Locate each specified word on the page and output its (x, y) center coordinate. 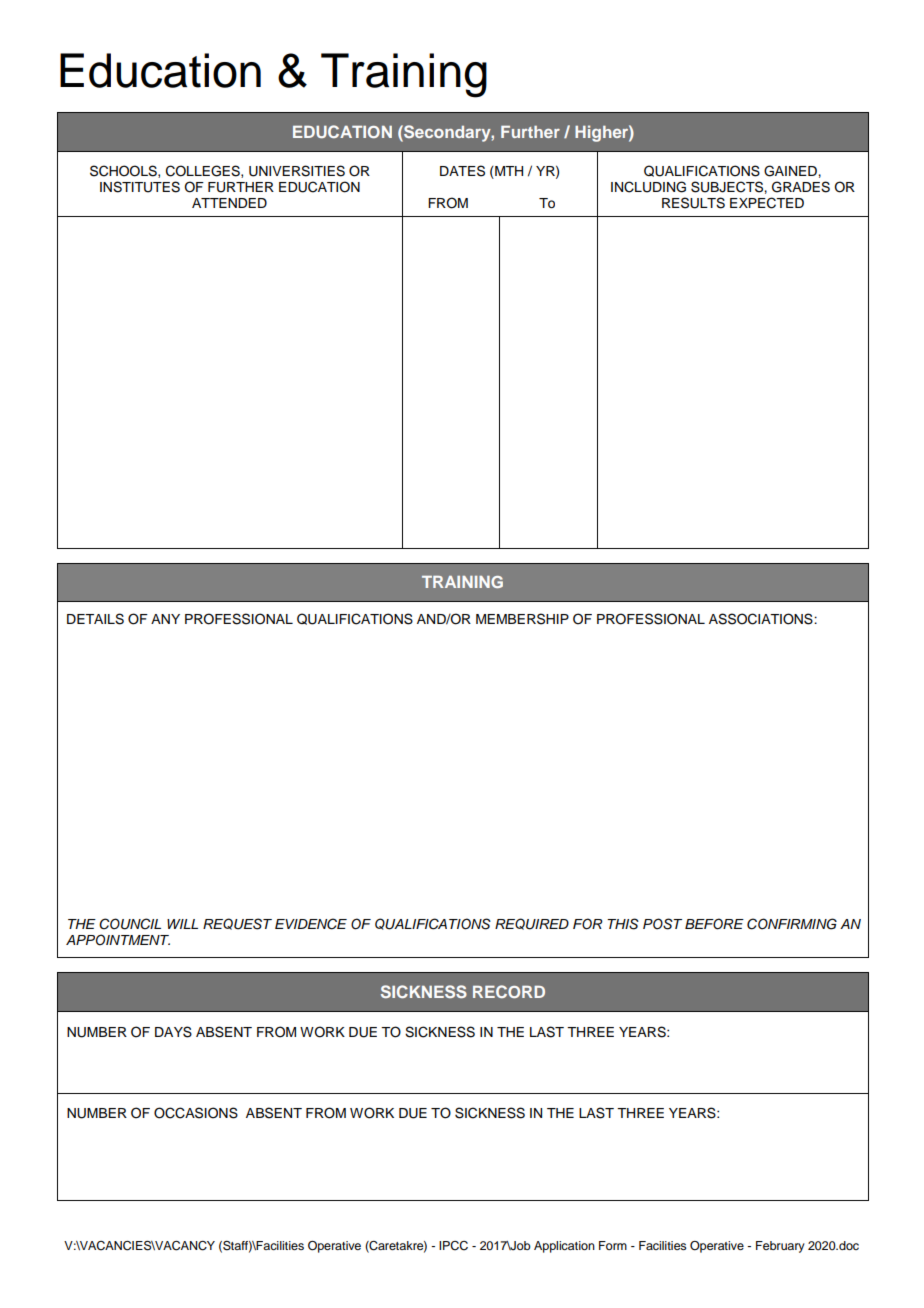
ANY (165, 619)
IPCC (453, 1246)
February (780, 1247)
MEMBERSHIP (522, 619)
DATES (462, 171)
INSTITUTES (140, 187)
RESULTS (693, 203)
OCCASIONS (196, 1113)
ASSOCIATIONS (762, 619)
